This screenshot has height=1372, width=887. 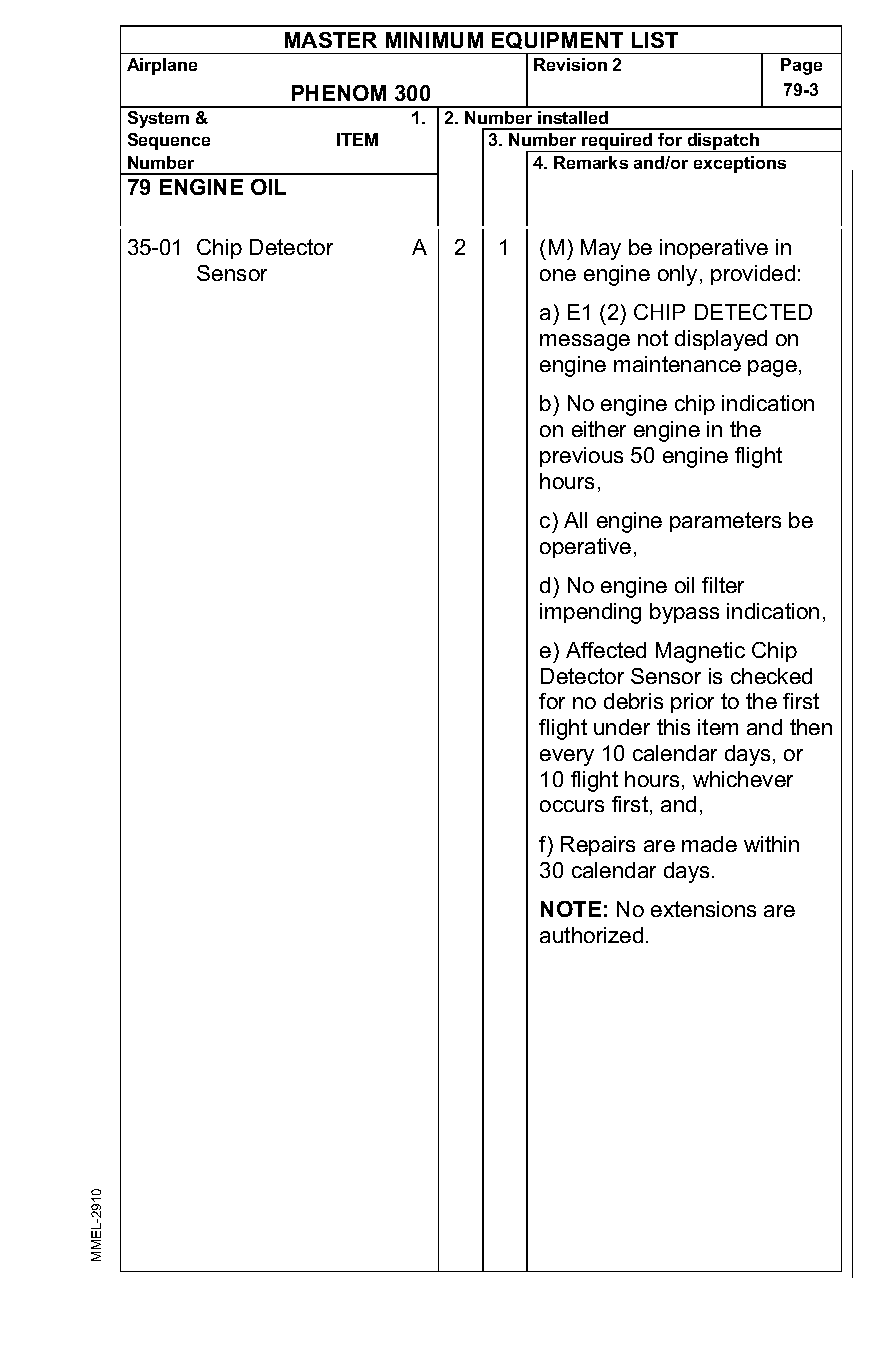 I want to click on NOTE, so click(x=571, y=909).
